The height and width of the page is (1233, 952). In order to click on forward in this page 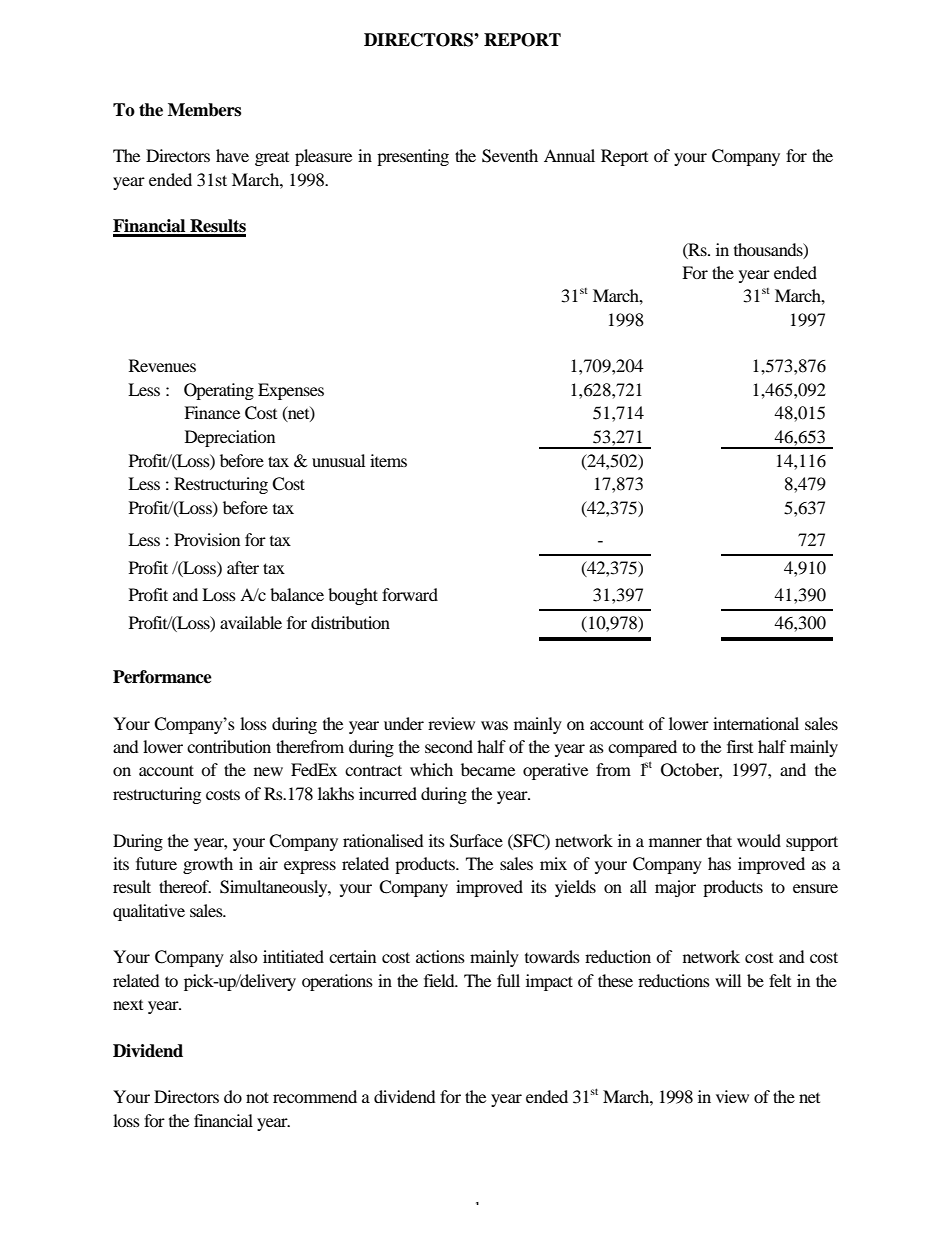, I will do `click(410, 594)`.
